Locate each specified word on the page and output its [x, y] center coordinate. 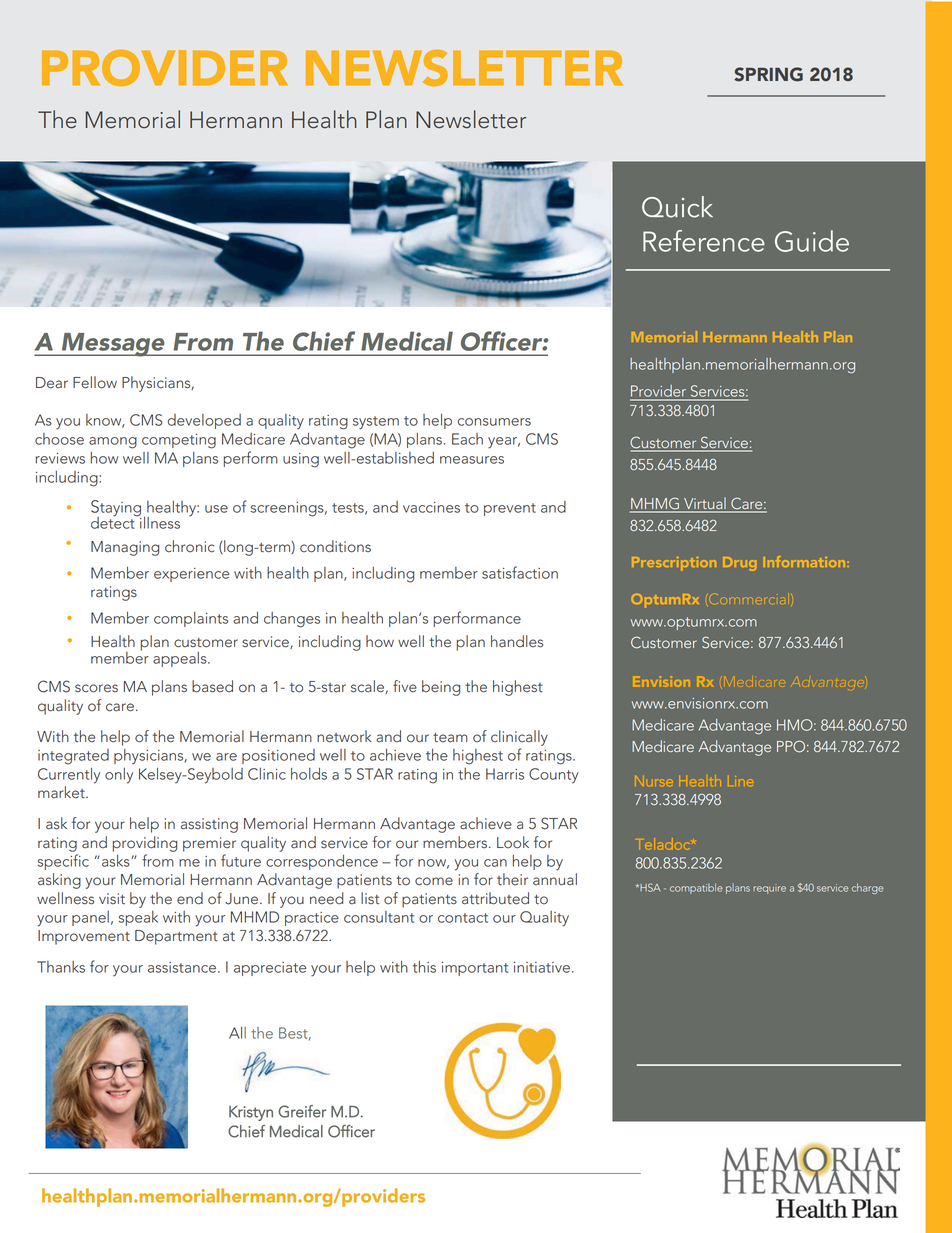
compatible [696, 888]
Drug [739, 564]
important [475, 969]
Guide [812, 241]
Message [113, 345]
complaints [191, 619]
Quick [677, 207]
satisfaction [520, 572]
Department [176, 937]
